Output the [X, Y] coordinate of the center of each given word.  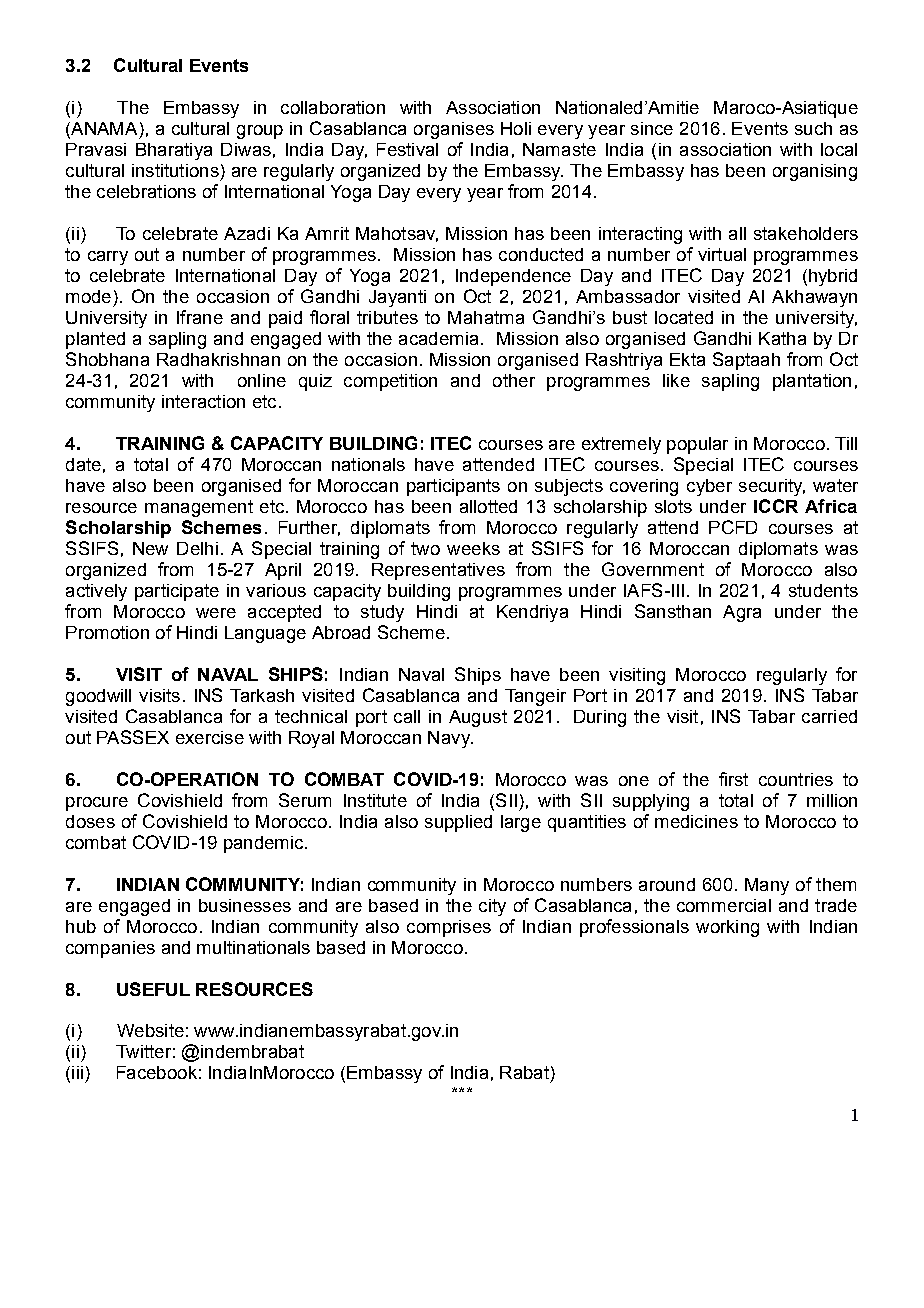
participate [177, 592]
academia [438, 338]
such [813, 128]
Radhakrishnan [218, 359]
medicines [696, 821]
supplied [458, 823]
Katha [782, 338]
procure [97, 804]
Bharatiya [174, 151]
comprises [449, 928]
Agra [742, 613]
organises [454, 130]
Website [150, 1030]
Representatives [438, 571]
